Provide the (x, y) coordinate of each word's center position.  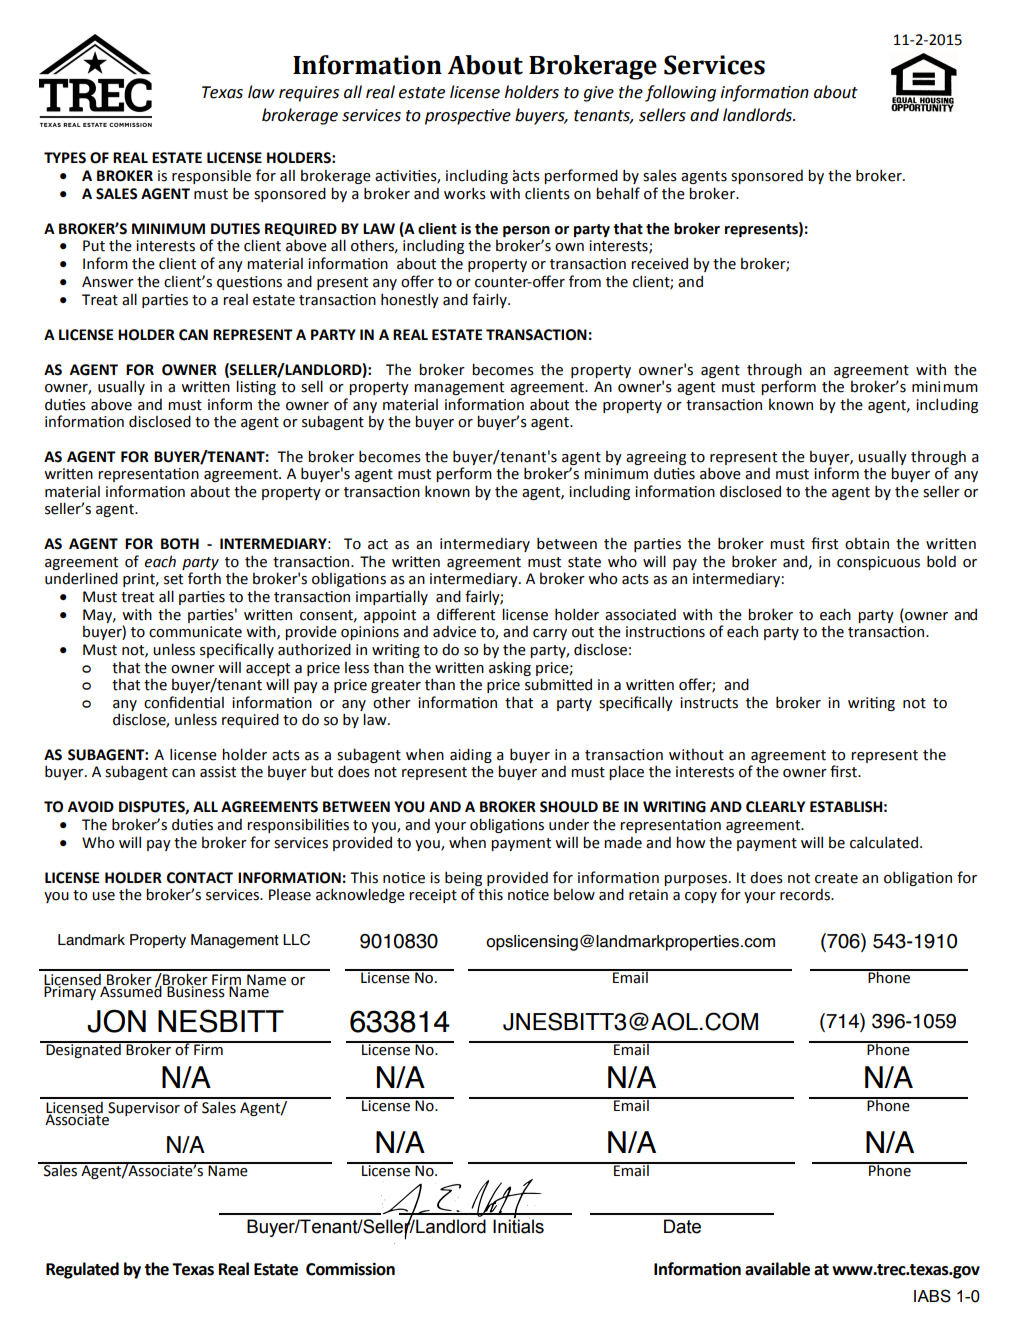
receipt (433, 896)
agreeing (656, 458)
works (465, 193)
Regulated (82, 1270)
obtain (867, 544)
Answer (108, 282)
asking (510, 668)
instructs (709, 703)
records (806, 895)
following (680, 93)
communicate (195, 632)
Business (195, 990)
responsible (211, 176)
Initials (518, 1225)
